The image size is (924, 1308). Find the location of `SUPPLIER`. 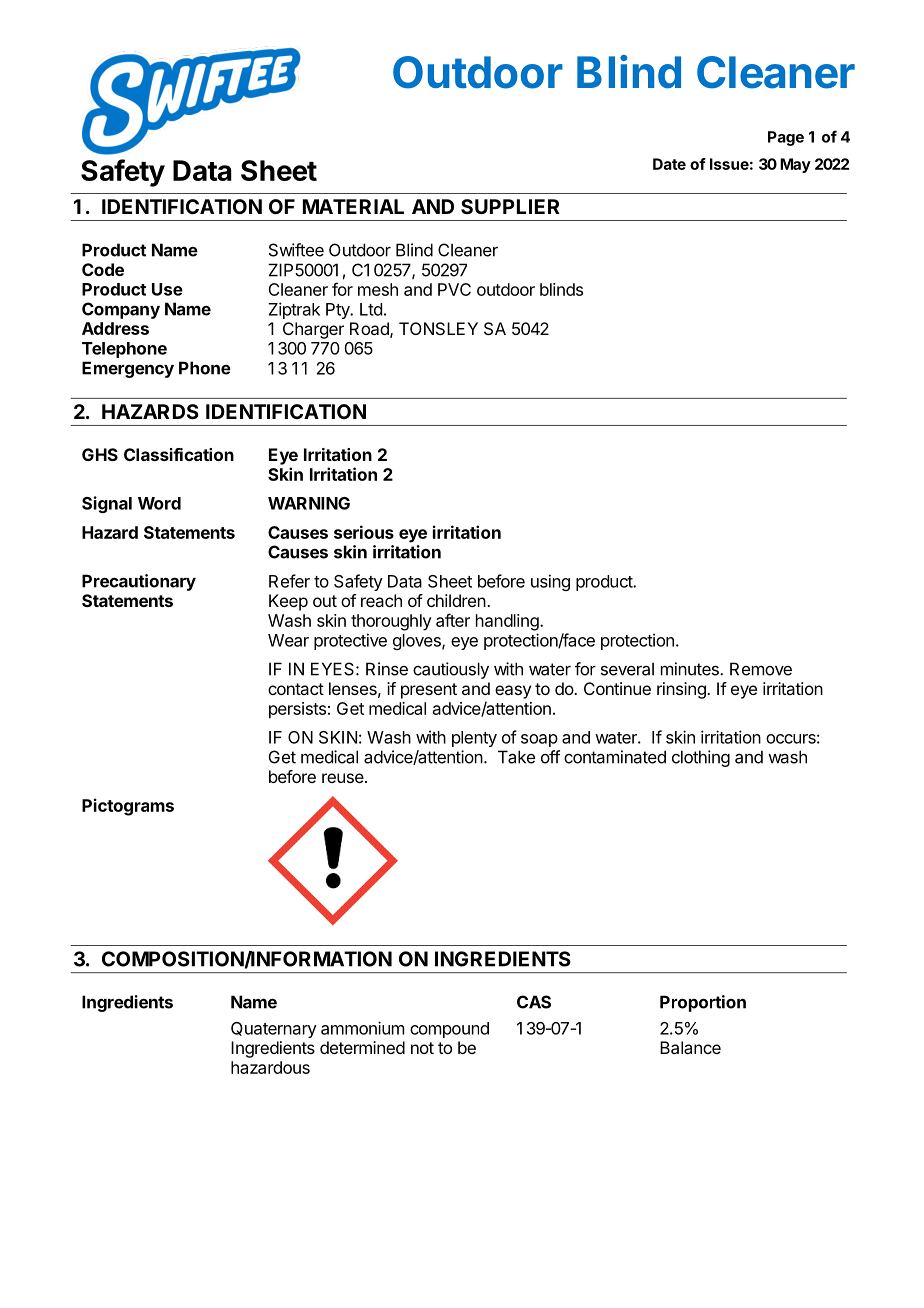

SUPPLIER is located at coordinates (510, 206).
